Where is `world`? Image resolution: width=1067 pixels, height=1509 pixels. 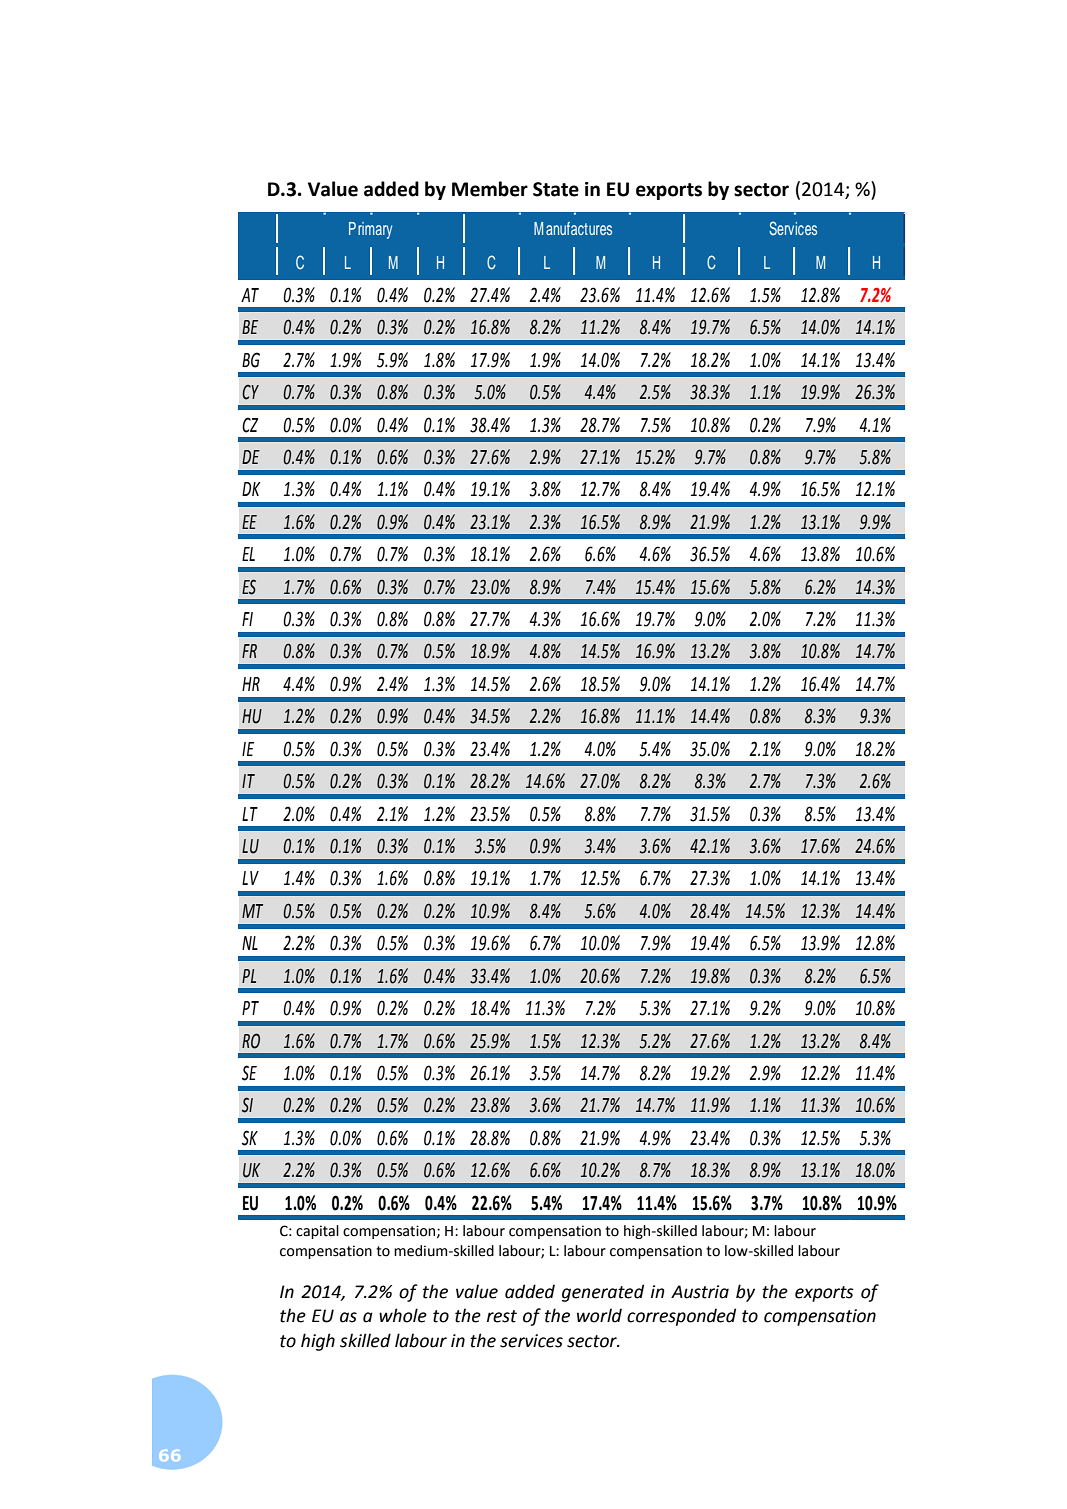
world is located at coordinates (599, 1315).
